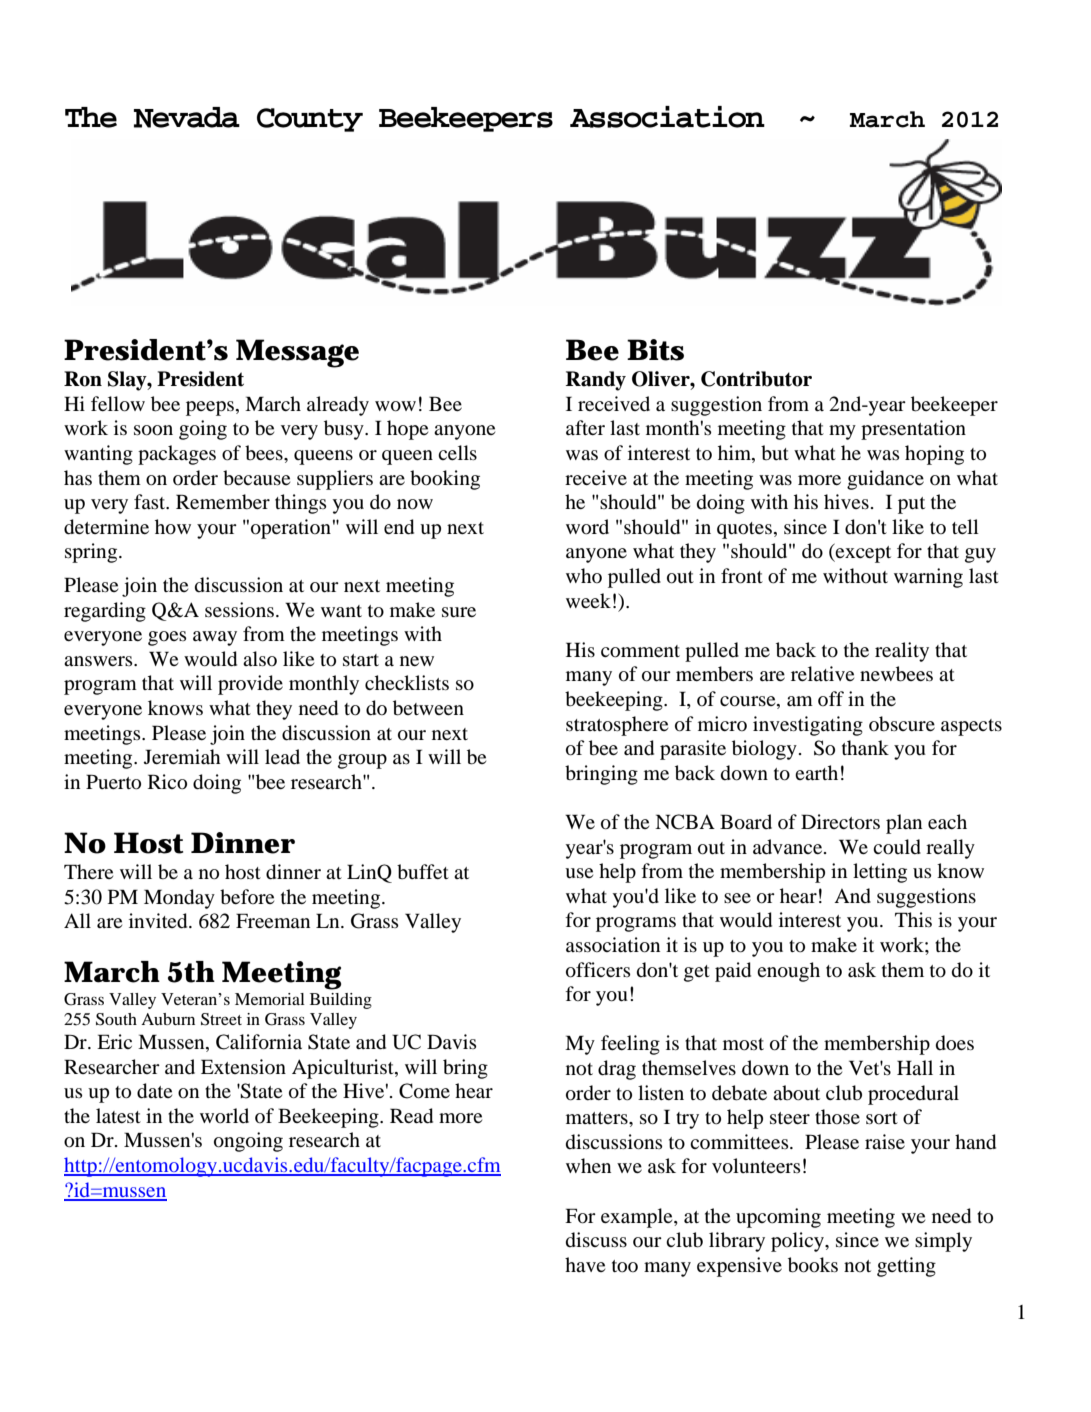 The height and width of the screenshot is (1412, 1091). Describe the element at coordinates (756, 379) in the screenshot. I see `Contributor` at that location.
